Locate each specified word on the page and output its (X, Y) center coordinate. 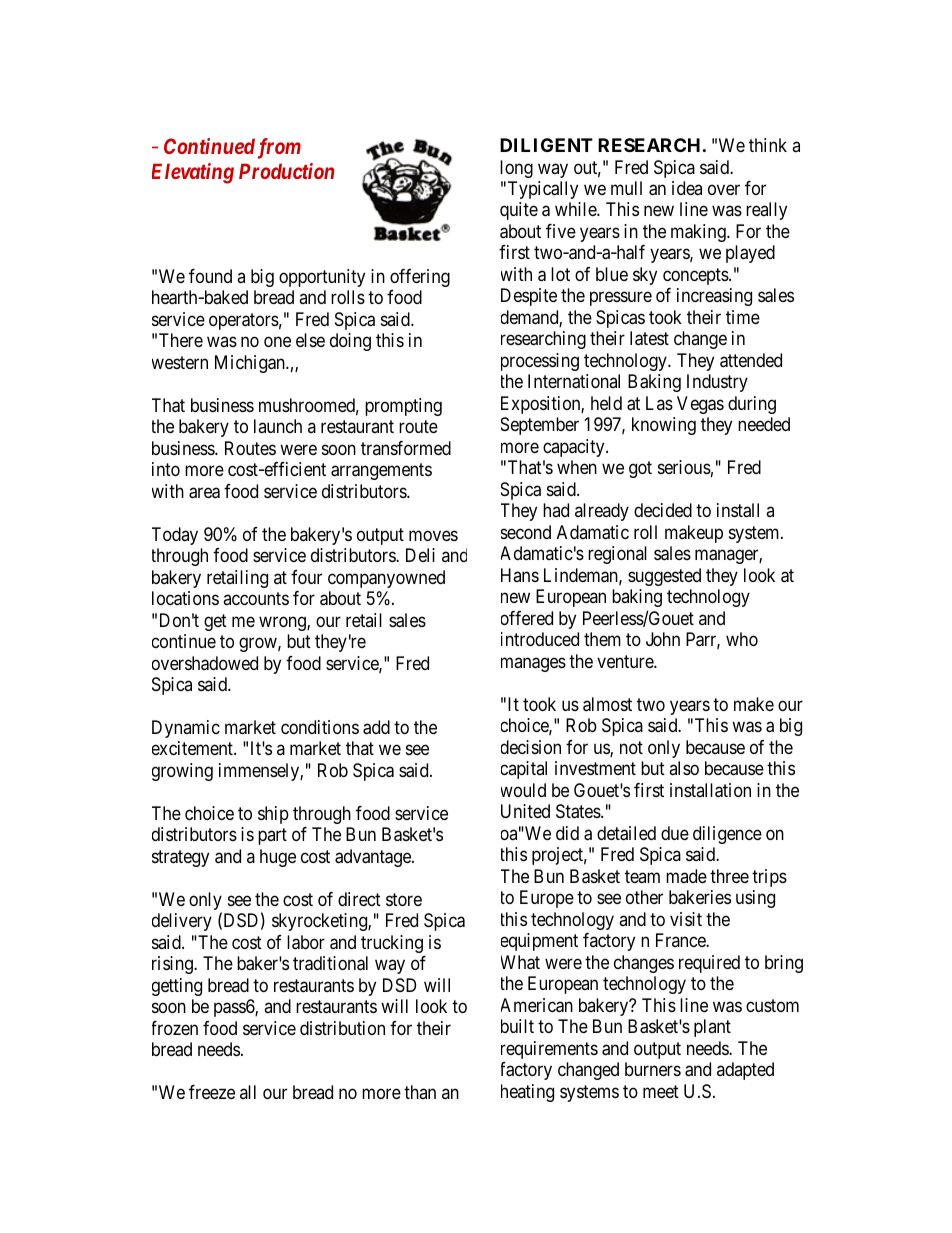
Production (286, 171)
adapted (745, 1071)
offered (527, 618)
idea (687, 188)
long (516, 169)
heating (527, 1093)
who (742, 639)
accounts (256, 598)
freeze (212, 1092)
